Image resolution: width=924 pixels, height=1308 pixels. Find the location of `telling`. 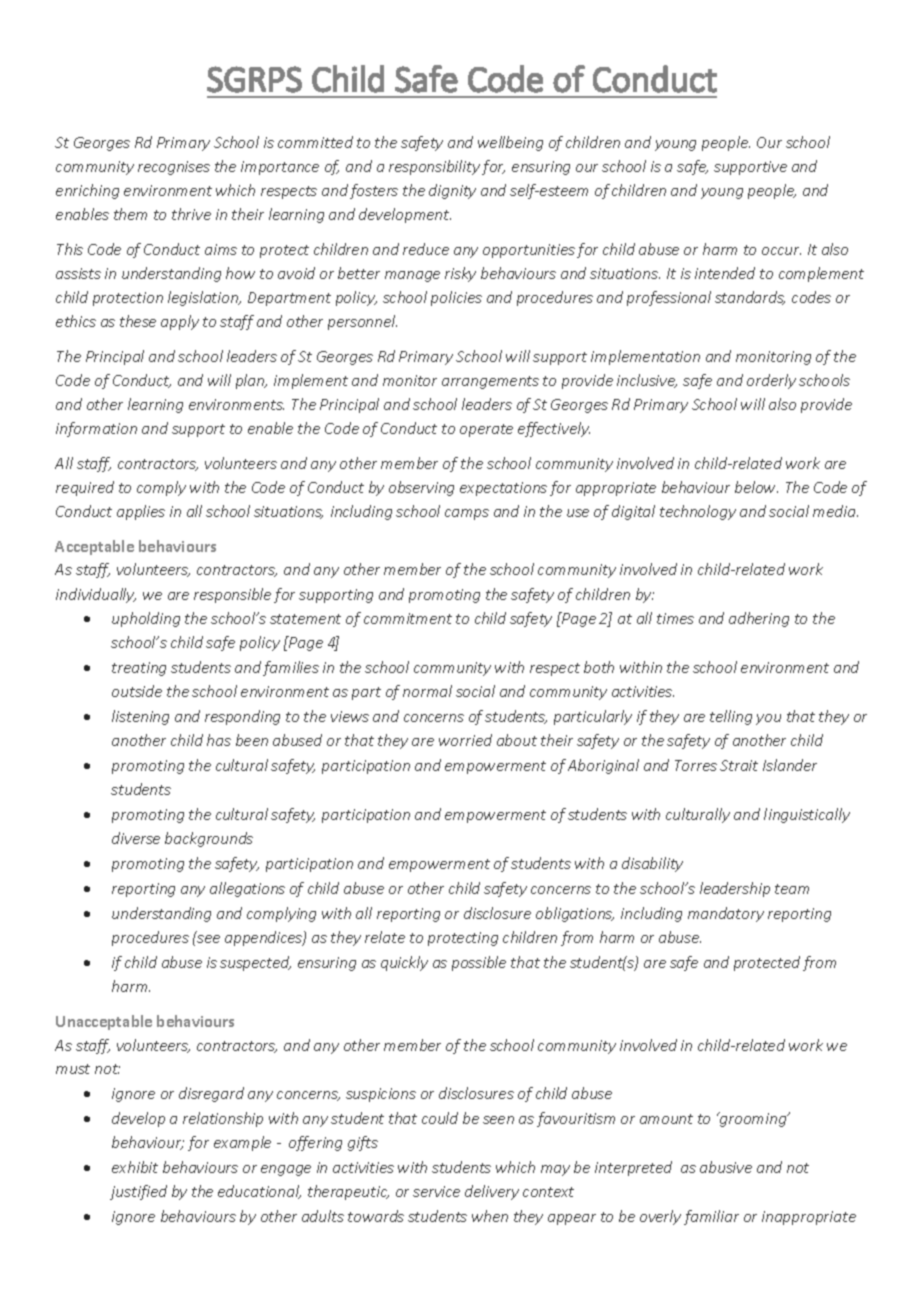

telling is located at coordinates (731, 717).
